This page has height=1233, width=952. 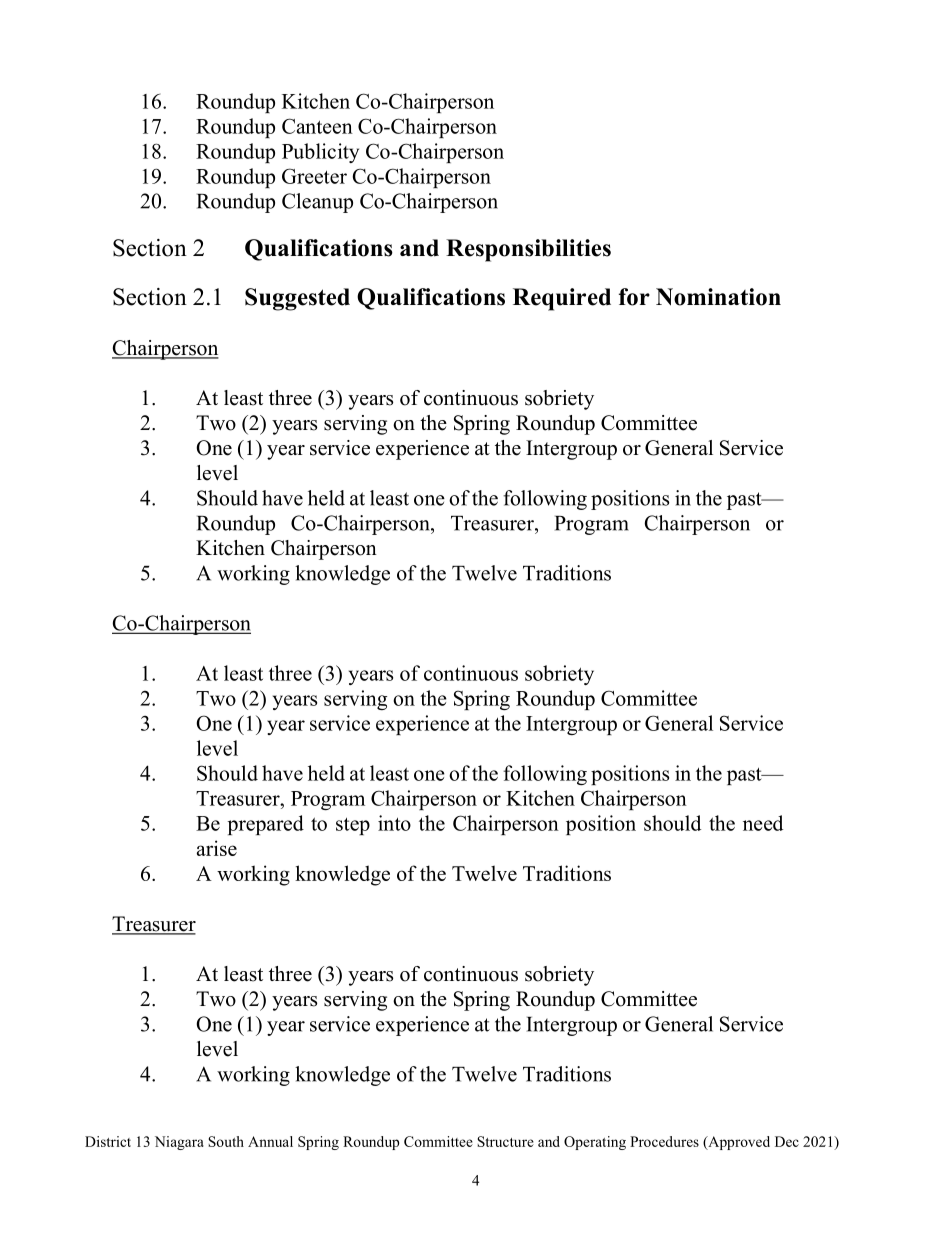 I want to click on Nomination, so click(x=718, y=297).
